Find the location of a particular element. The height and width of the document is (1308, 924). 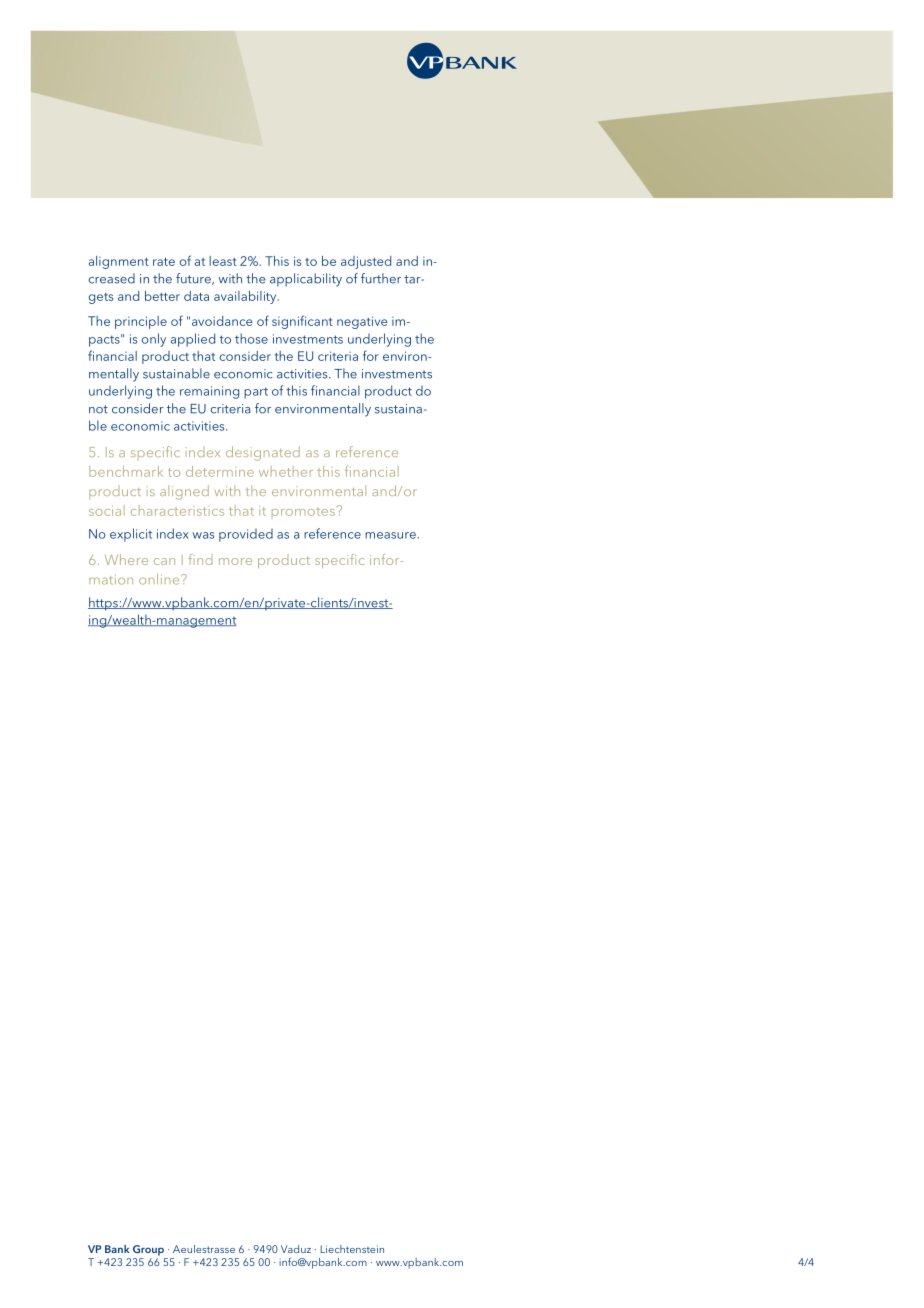

whether is located at coordinates (286, 471).
